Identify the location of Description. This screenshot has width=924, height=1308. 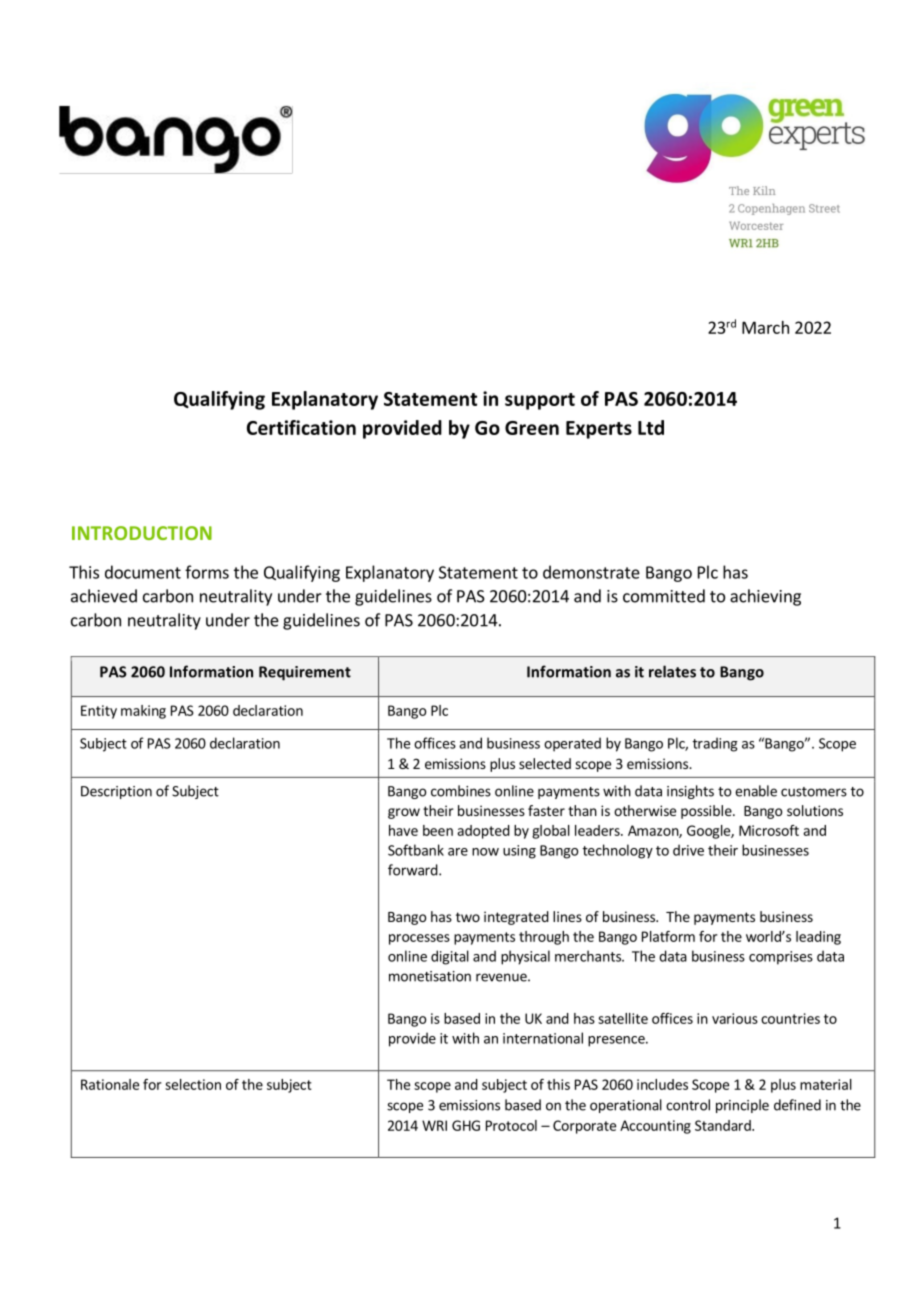
(116, 792).
